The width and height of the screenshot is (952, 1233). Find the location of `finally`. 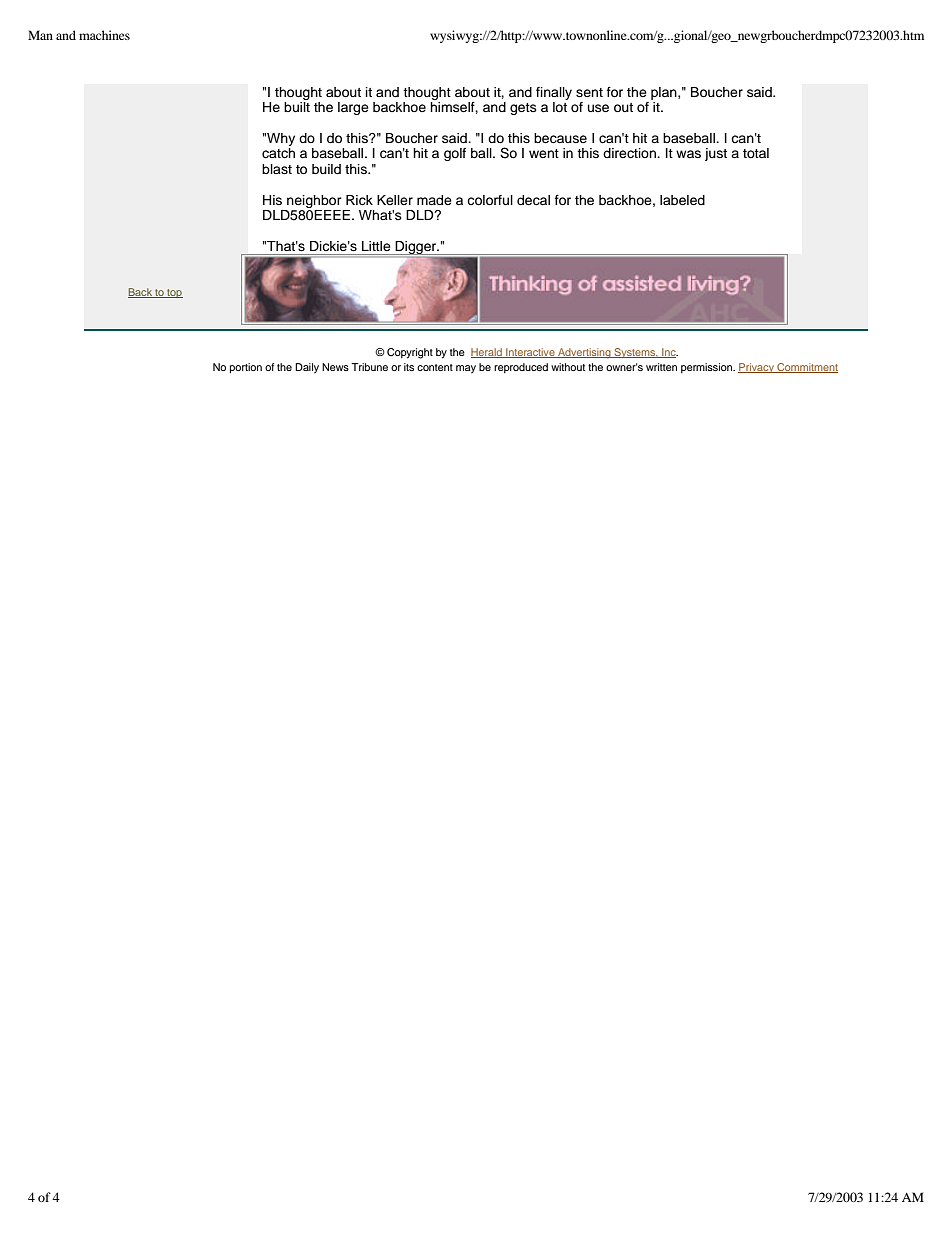

finally is located at coordinates (554, 93).
